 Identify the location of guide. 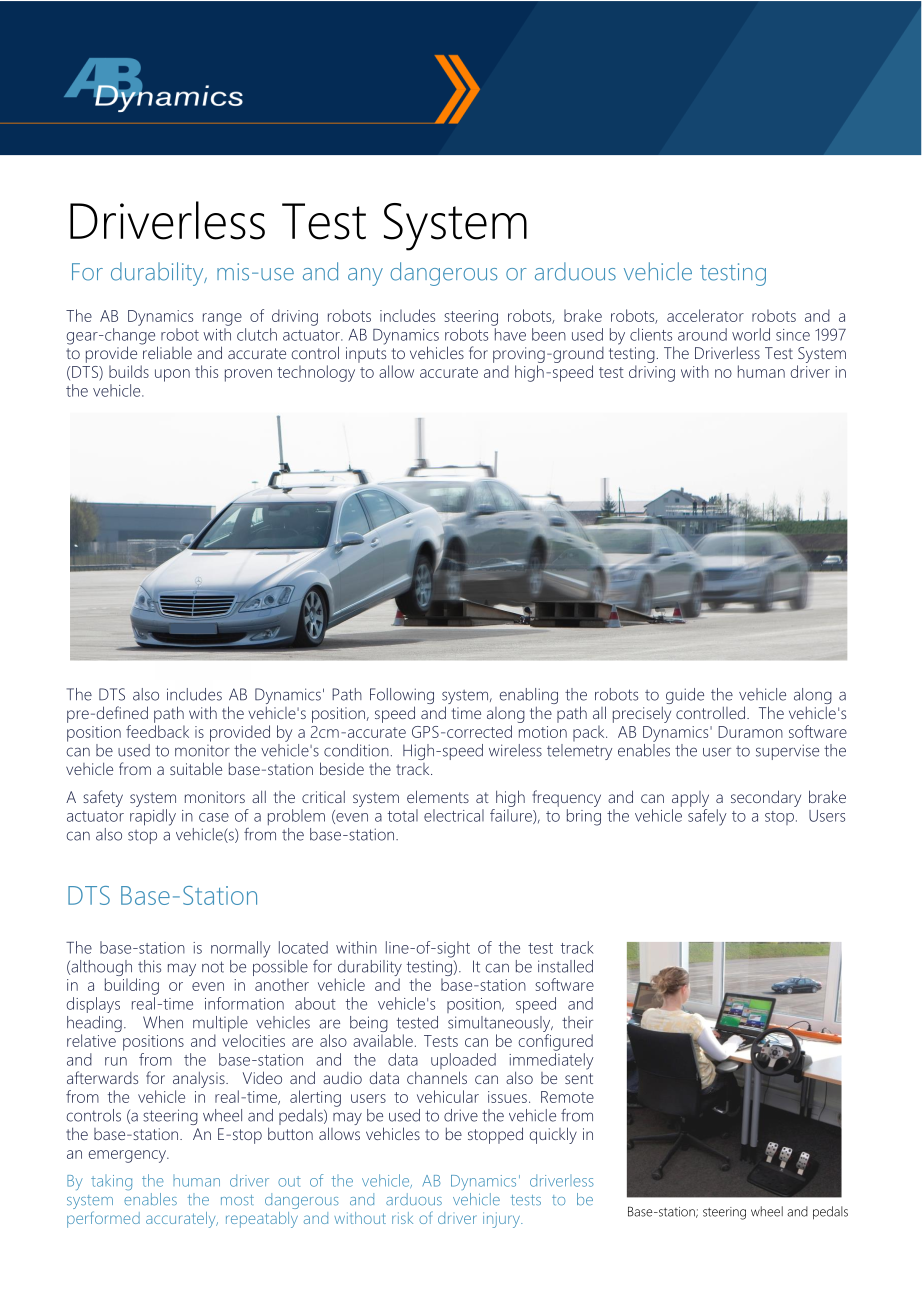
(685, 696).
